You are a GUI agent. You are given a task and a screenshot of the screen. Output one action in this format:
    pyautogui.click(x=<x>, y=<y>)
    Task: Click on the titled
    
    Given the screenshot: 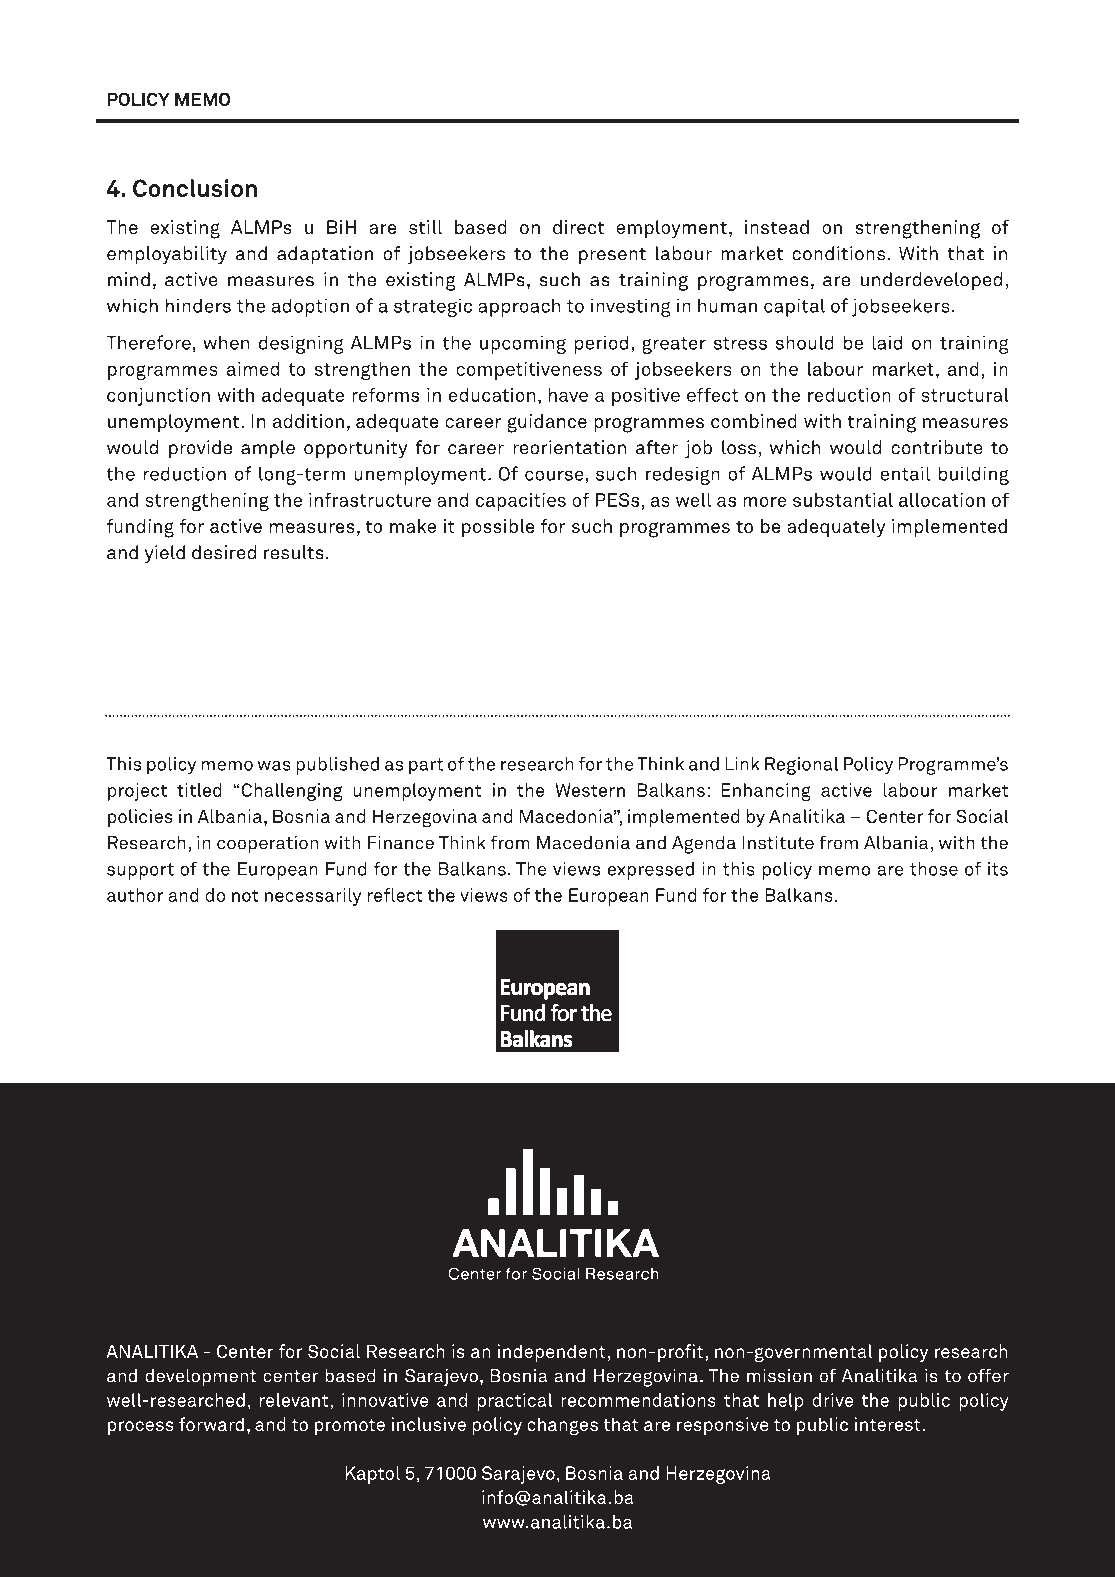 What is the action you would take?
    pyautogui.click(x=199, y=790)
